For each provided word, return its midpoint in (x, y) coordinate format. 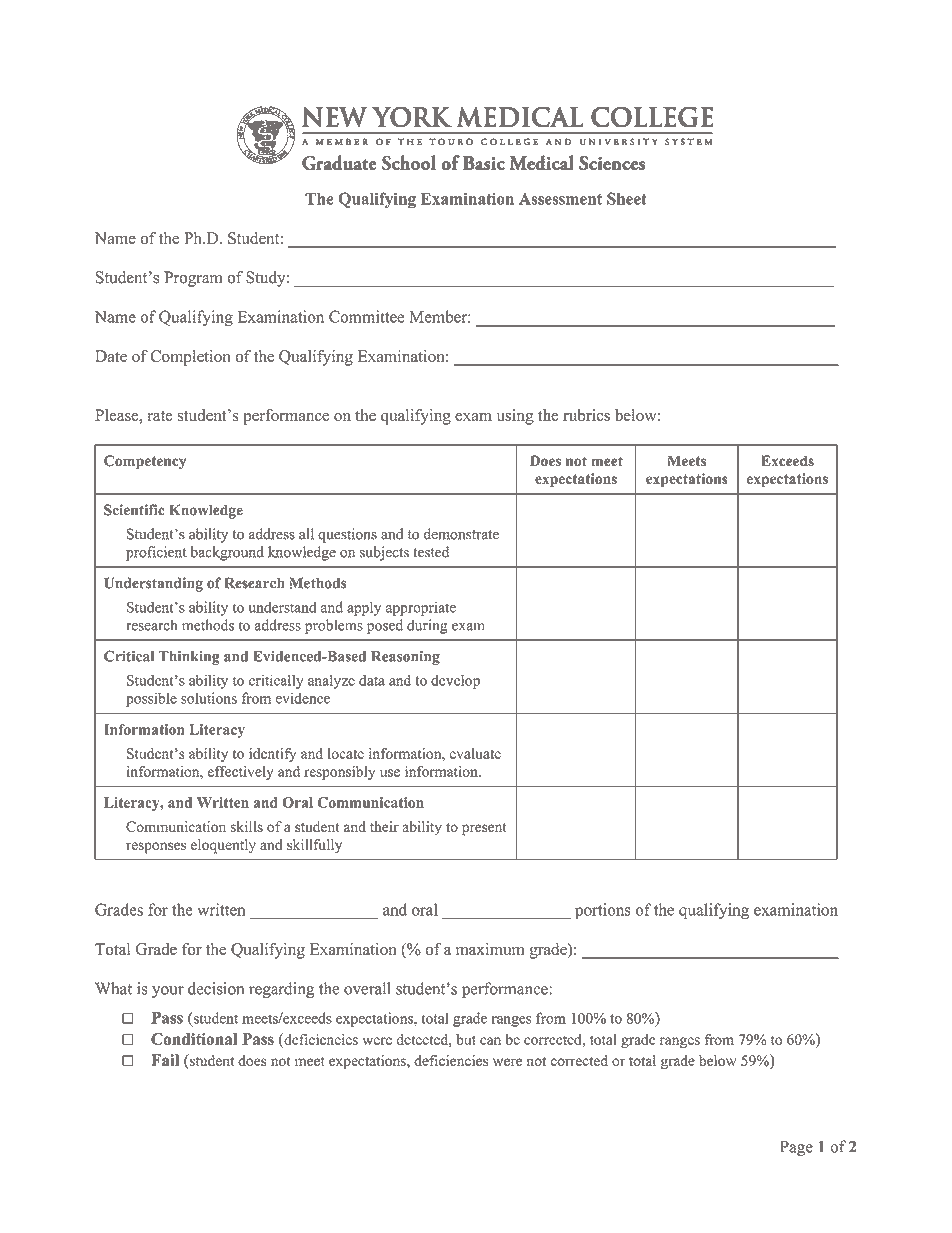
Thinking (189, 657)
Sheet (626, 198)
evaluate (475, 753)
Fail (165, 1060)
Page (796, 1148)
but (466, 1039)
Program (193, 279)
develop (455, 681)
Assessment (560, 199)
